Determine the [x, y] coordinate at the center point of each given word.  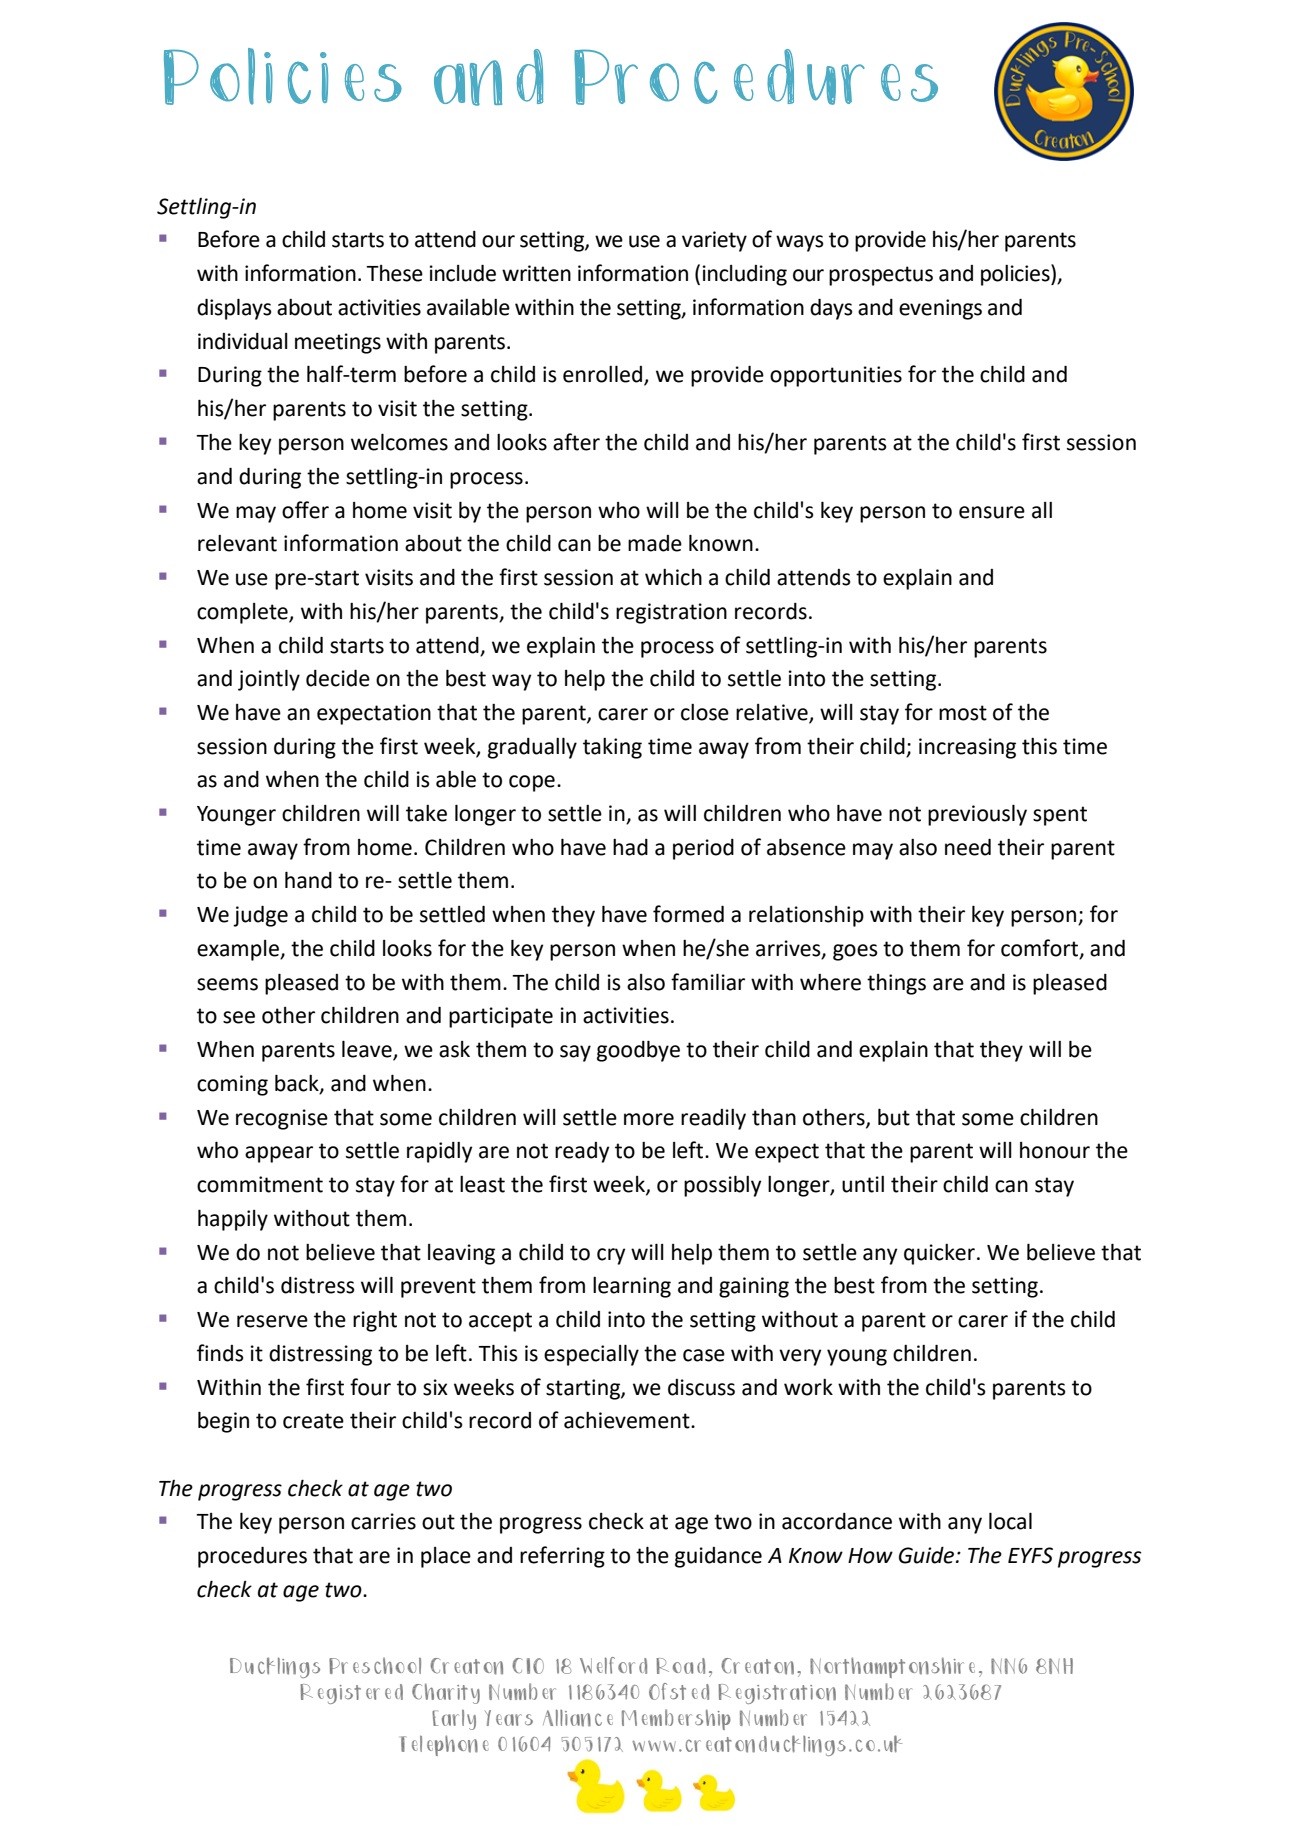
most [963, 713]
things [896, 984]
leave [368, 1050]
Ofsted [679, 1691]
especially [591, 1355]
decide [338, 678]
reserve [272, 1321]
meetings [338, 343]
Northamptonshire [892, 1667]
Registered [351, 1694]
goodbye [638, 1051]
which [673, 577]
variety [714, 241]
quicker [939, 1254]
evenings [940, 309]
